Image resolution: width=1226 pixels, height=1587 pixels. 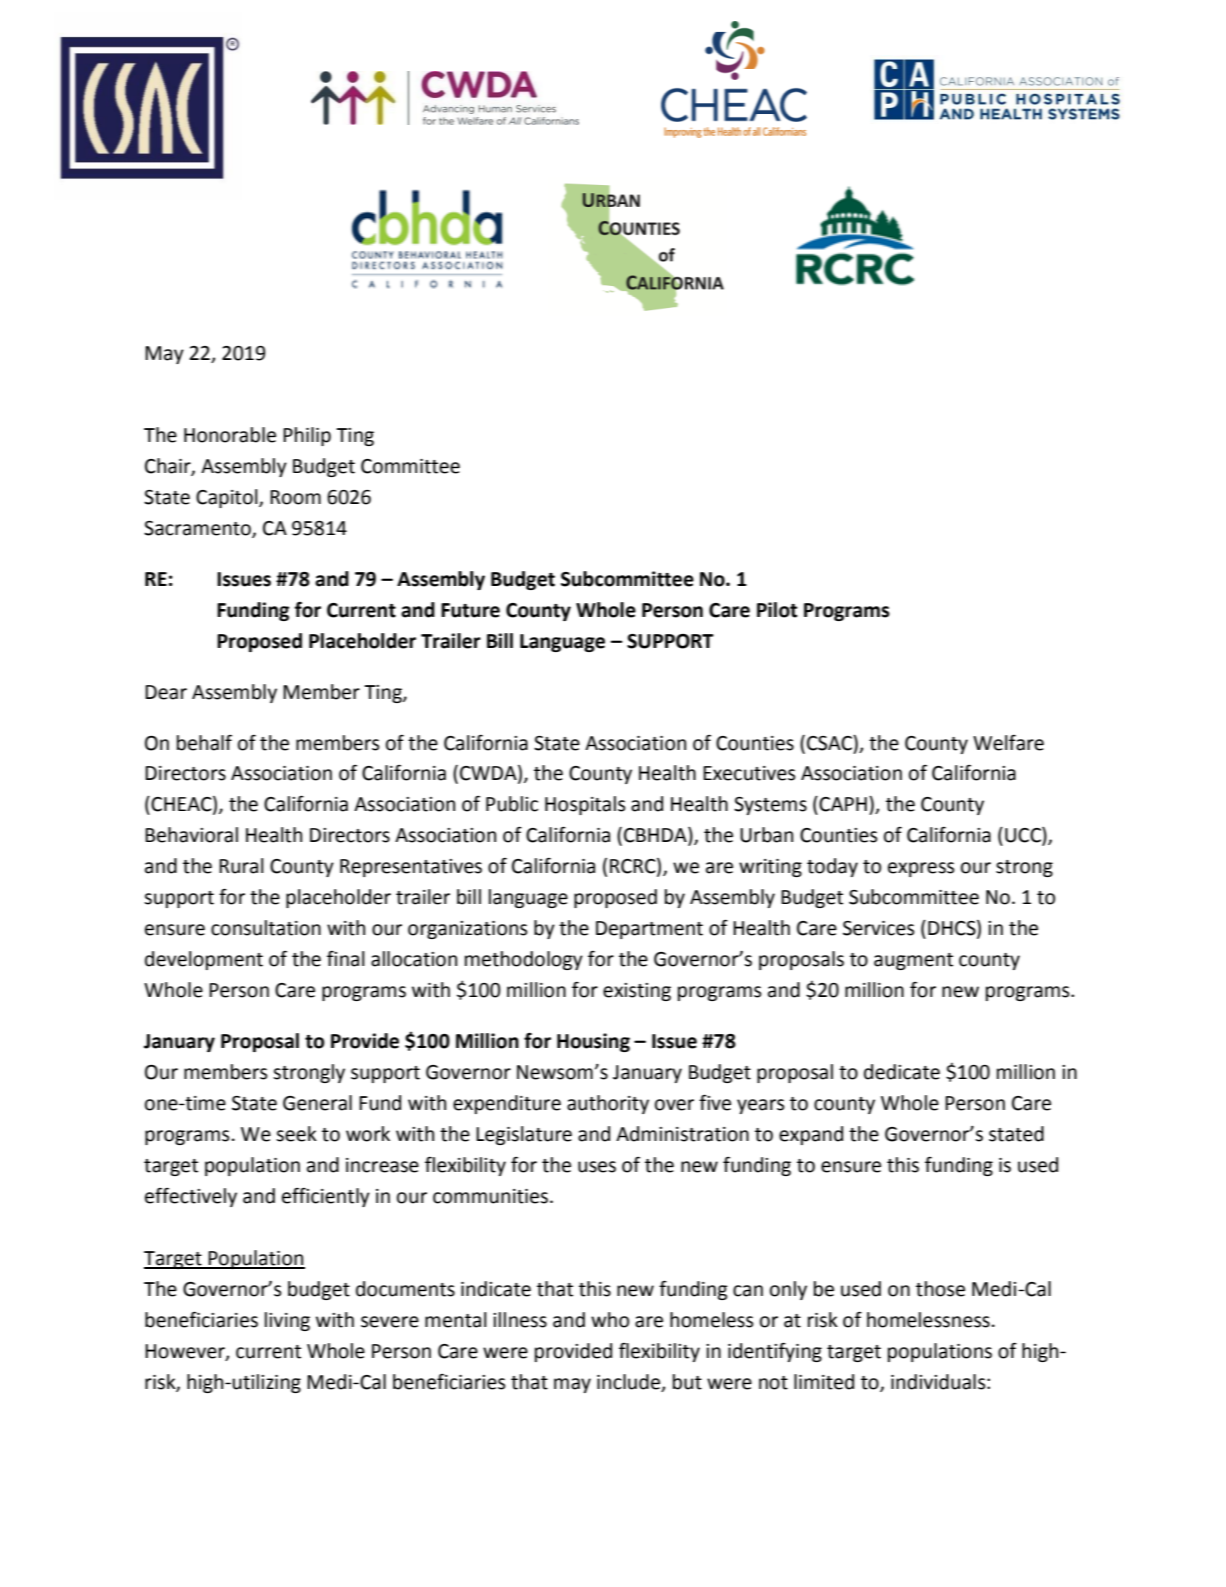 I want to click on Philip, so click(x=307, y=436).
